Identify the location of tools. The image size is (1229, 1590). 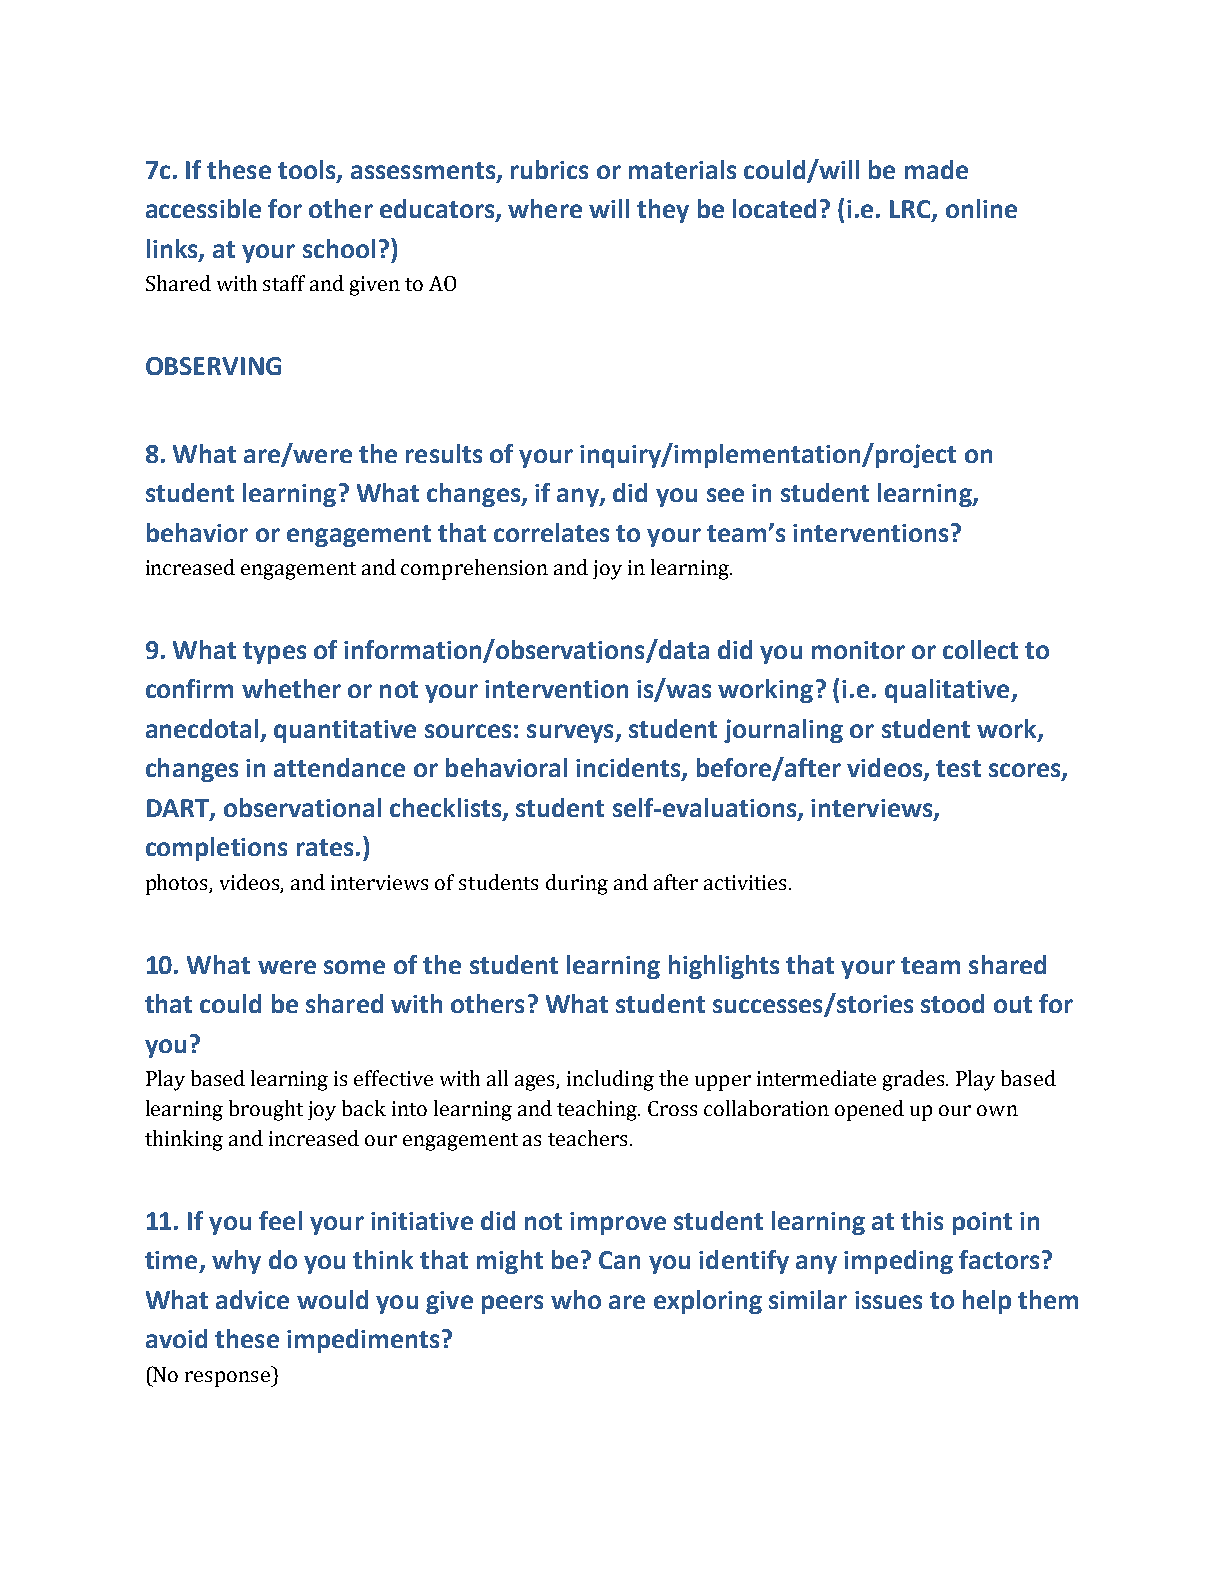
(308, 171).
